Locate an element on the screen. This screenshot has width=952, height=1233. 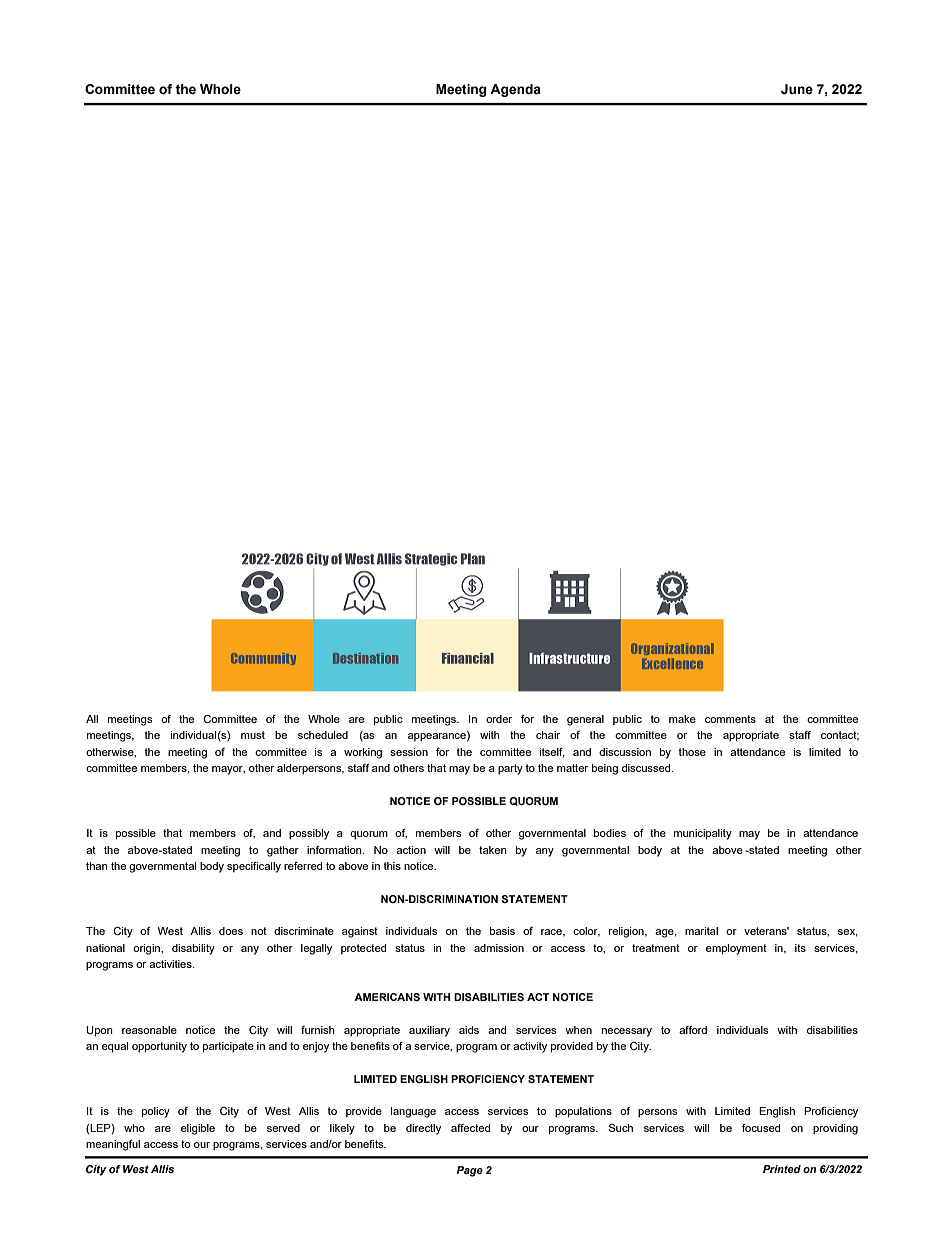
Agenda is located at coordinates (515, 90).
